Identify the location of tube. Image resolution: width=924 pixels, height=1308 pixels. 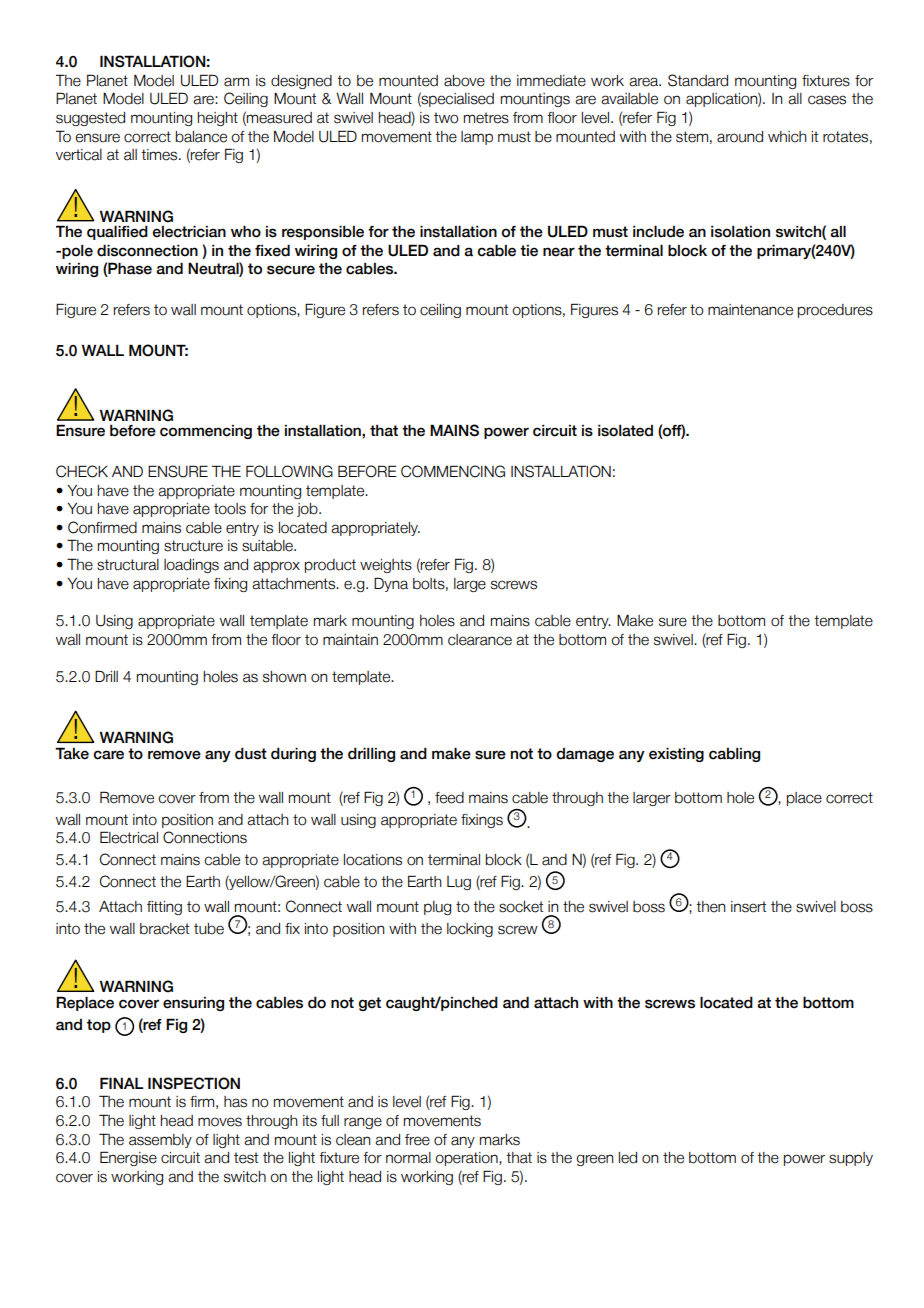
(209, 929).
